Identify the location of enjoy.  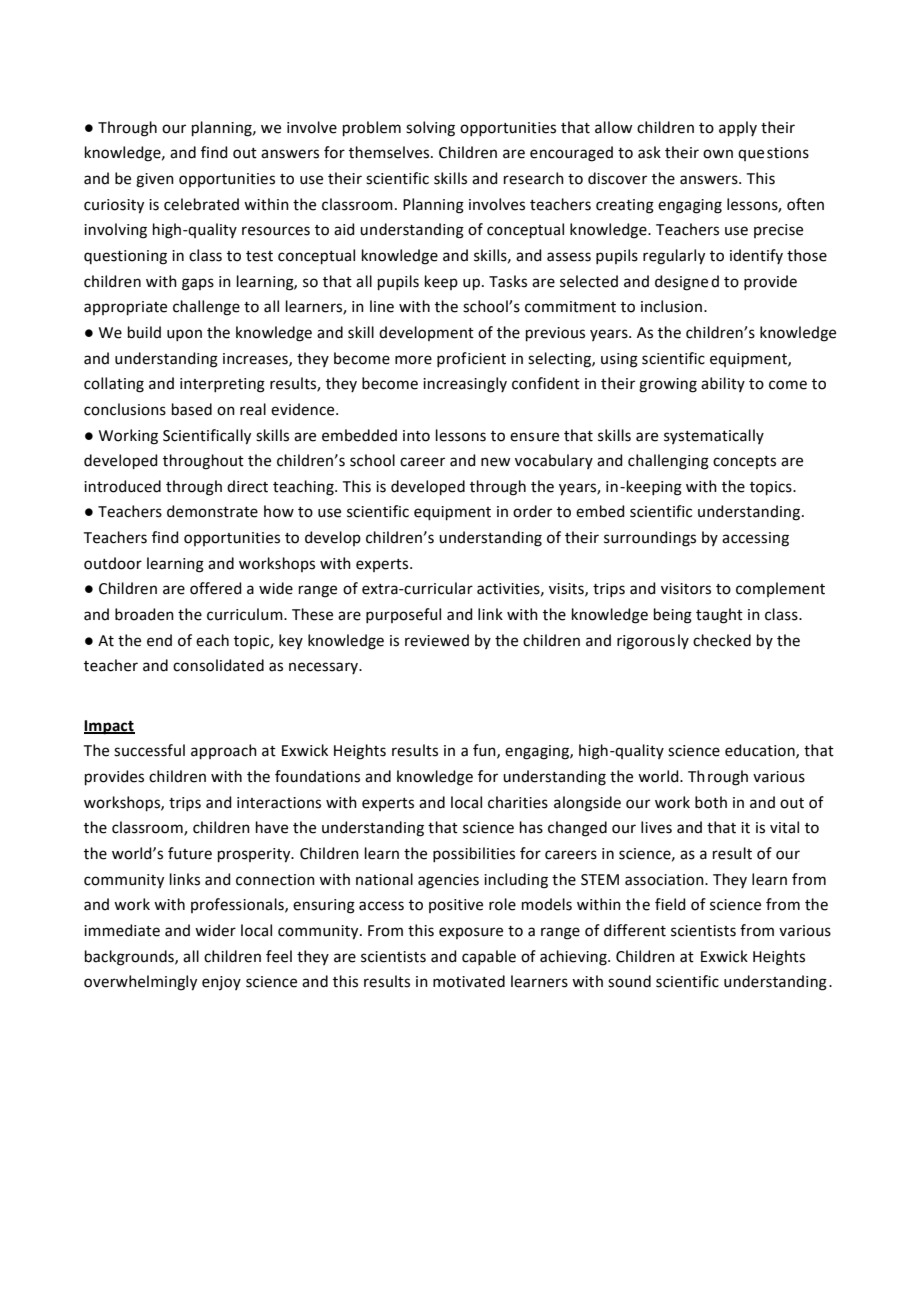
(221, 983).
